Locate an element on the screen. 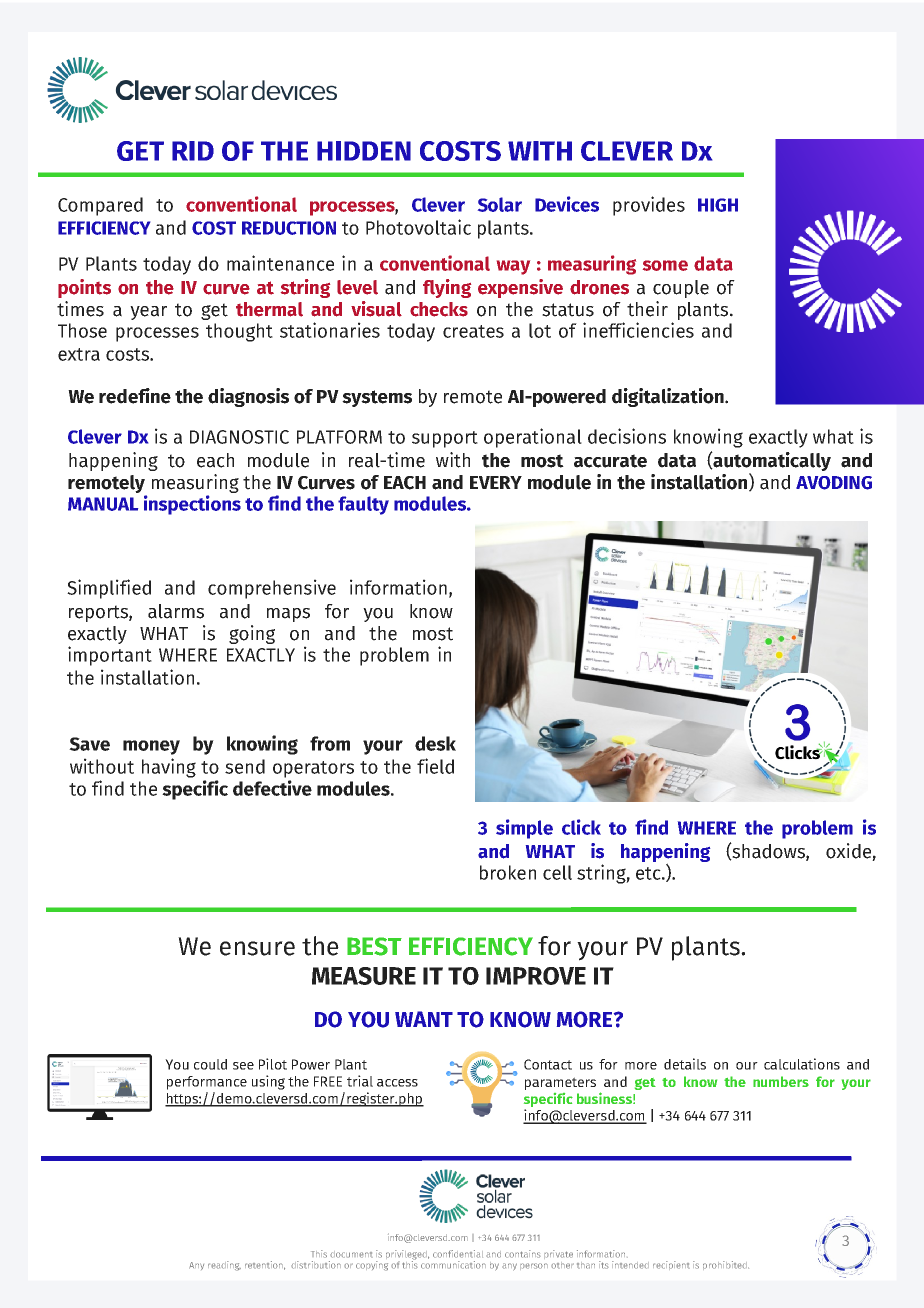  RID is located at coordinates (193, 151).
